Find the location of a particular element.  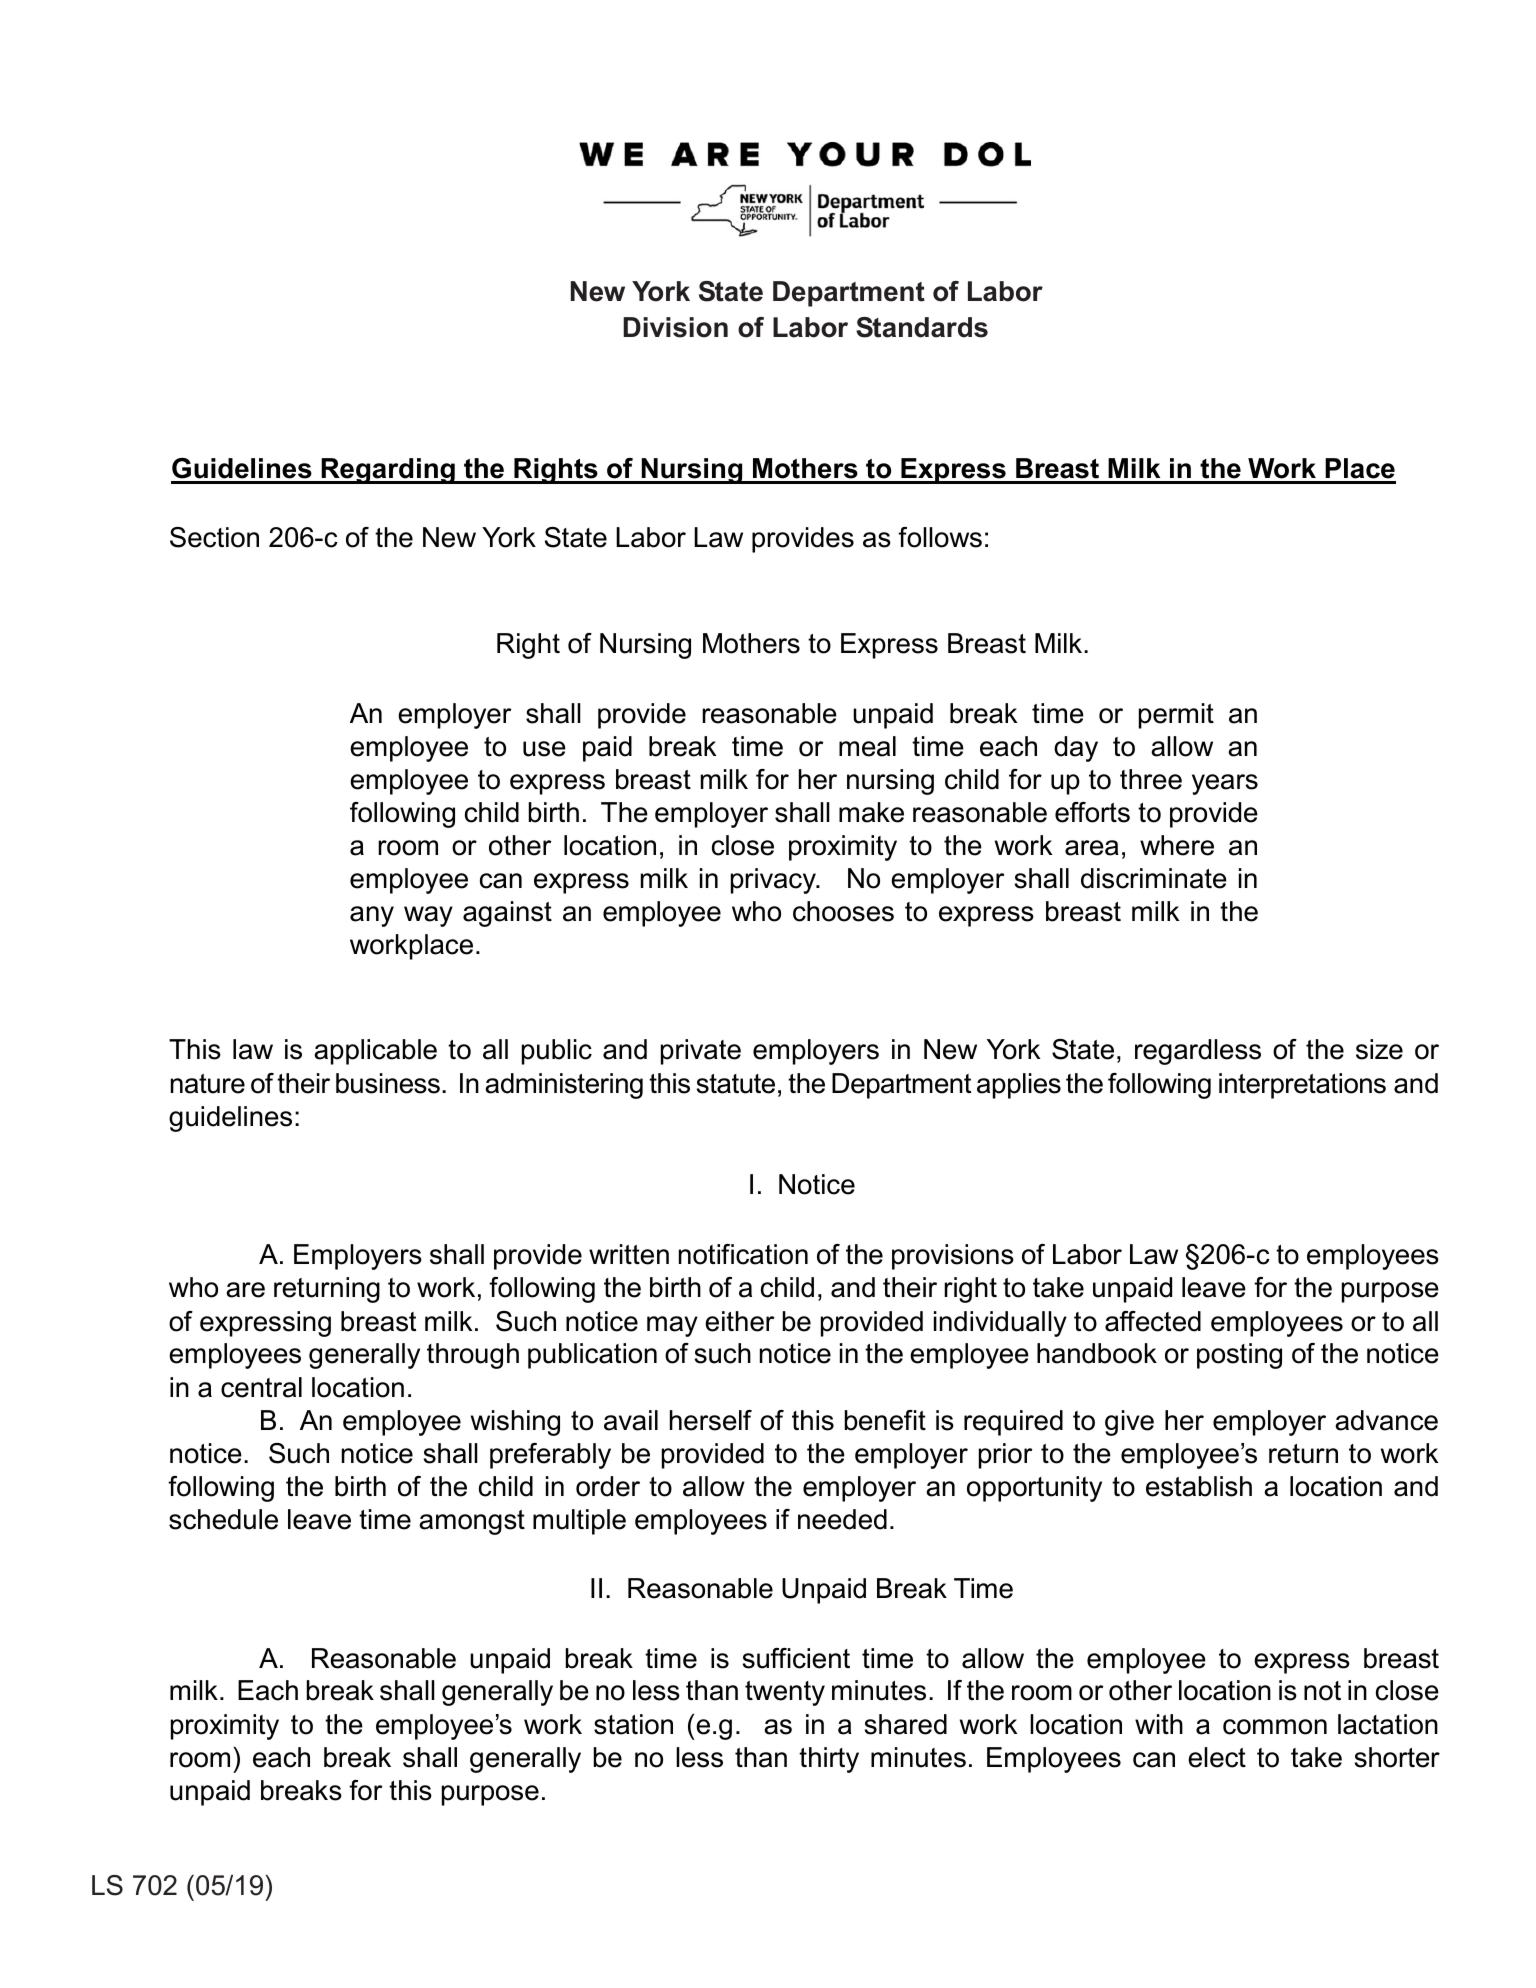

station is located at coordinates (633, 1724).
